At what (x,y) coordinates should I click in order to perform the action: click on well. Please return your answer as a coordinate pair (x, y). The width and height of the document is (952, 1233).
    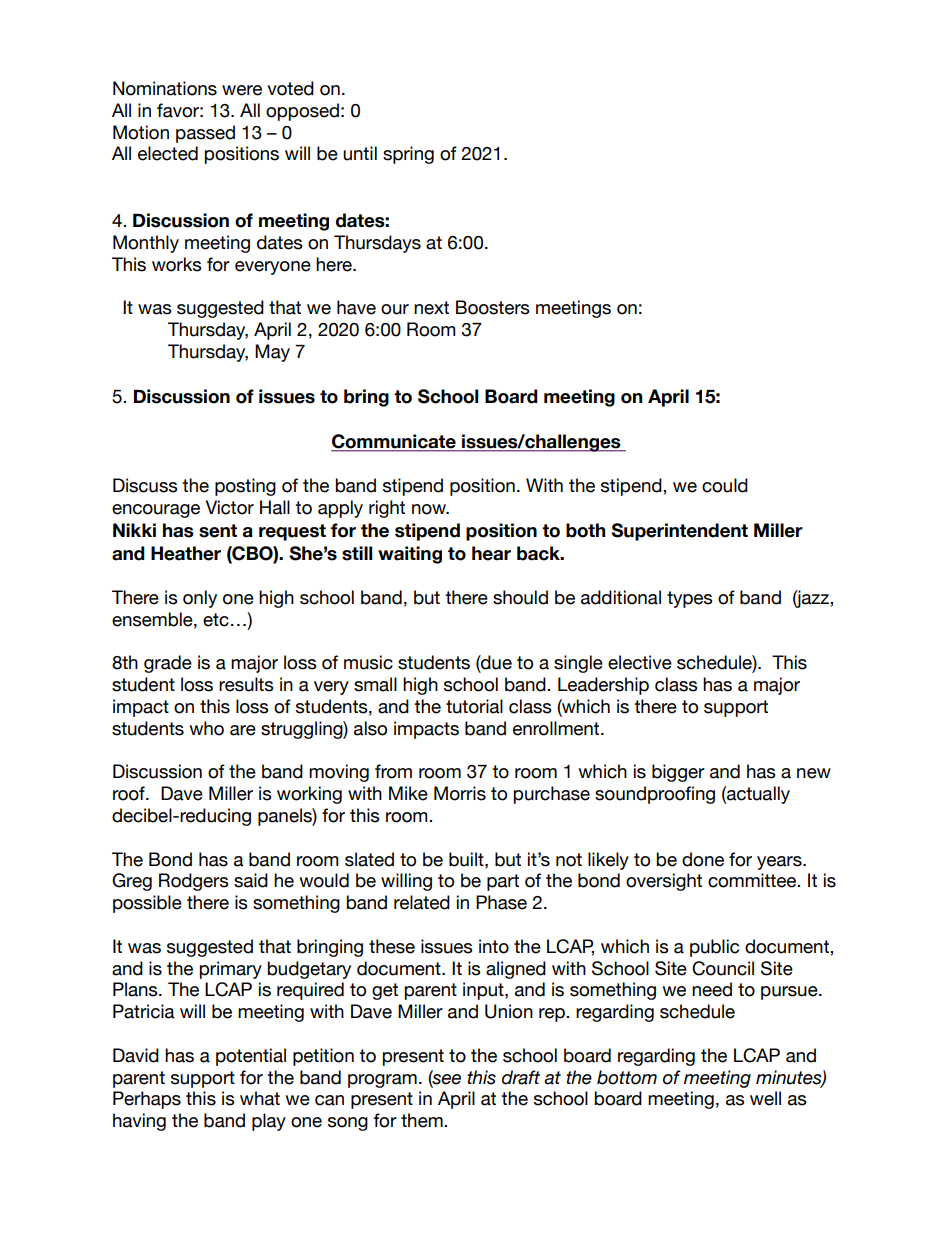
    Looking at the image, I should click on (765, 1098).
